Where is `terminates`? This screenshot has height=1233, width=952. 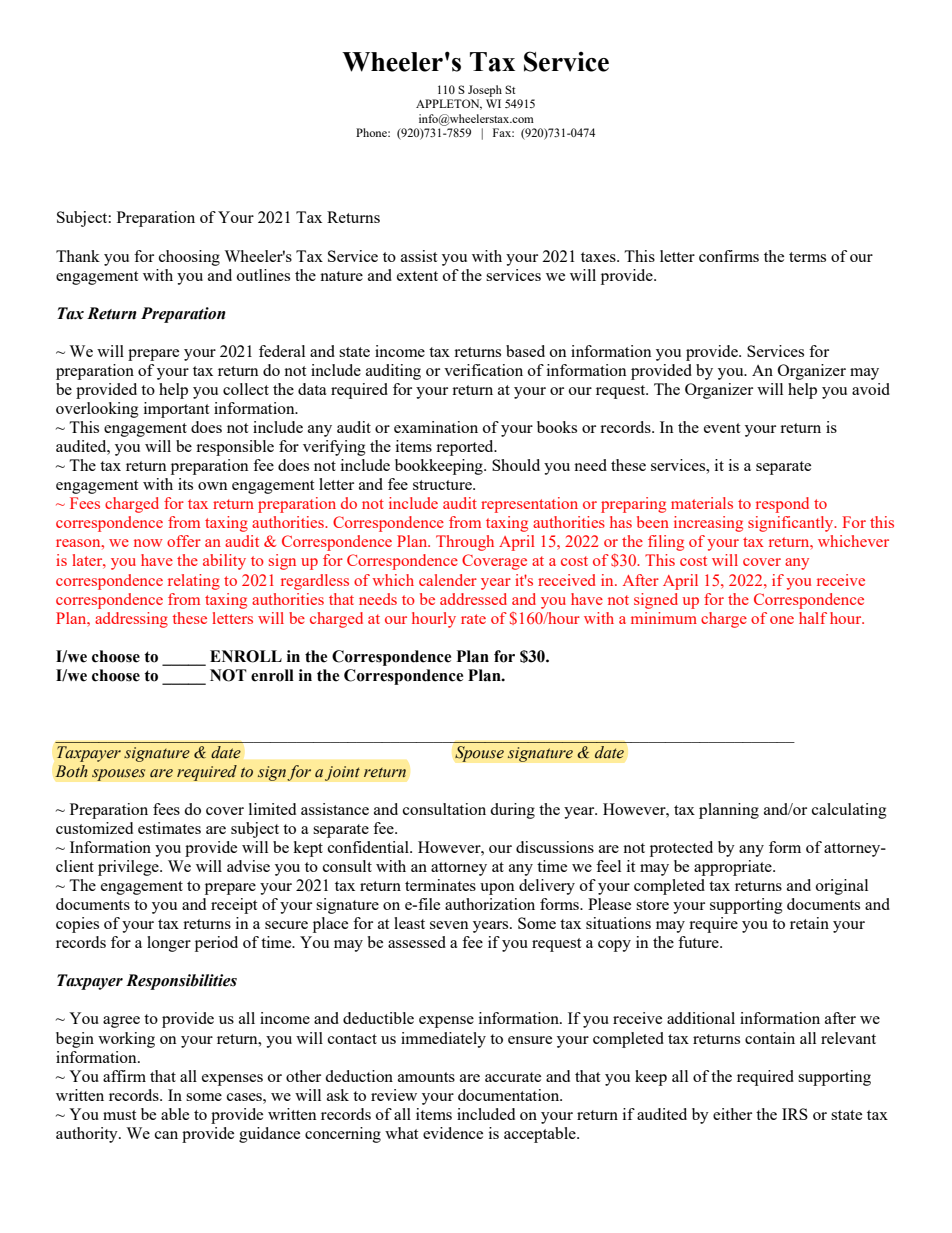
terminates is located at coordinates (440, 885).
